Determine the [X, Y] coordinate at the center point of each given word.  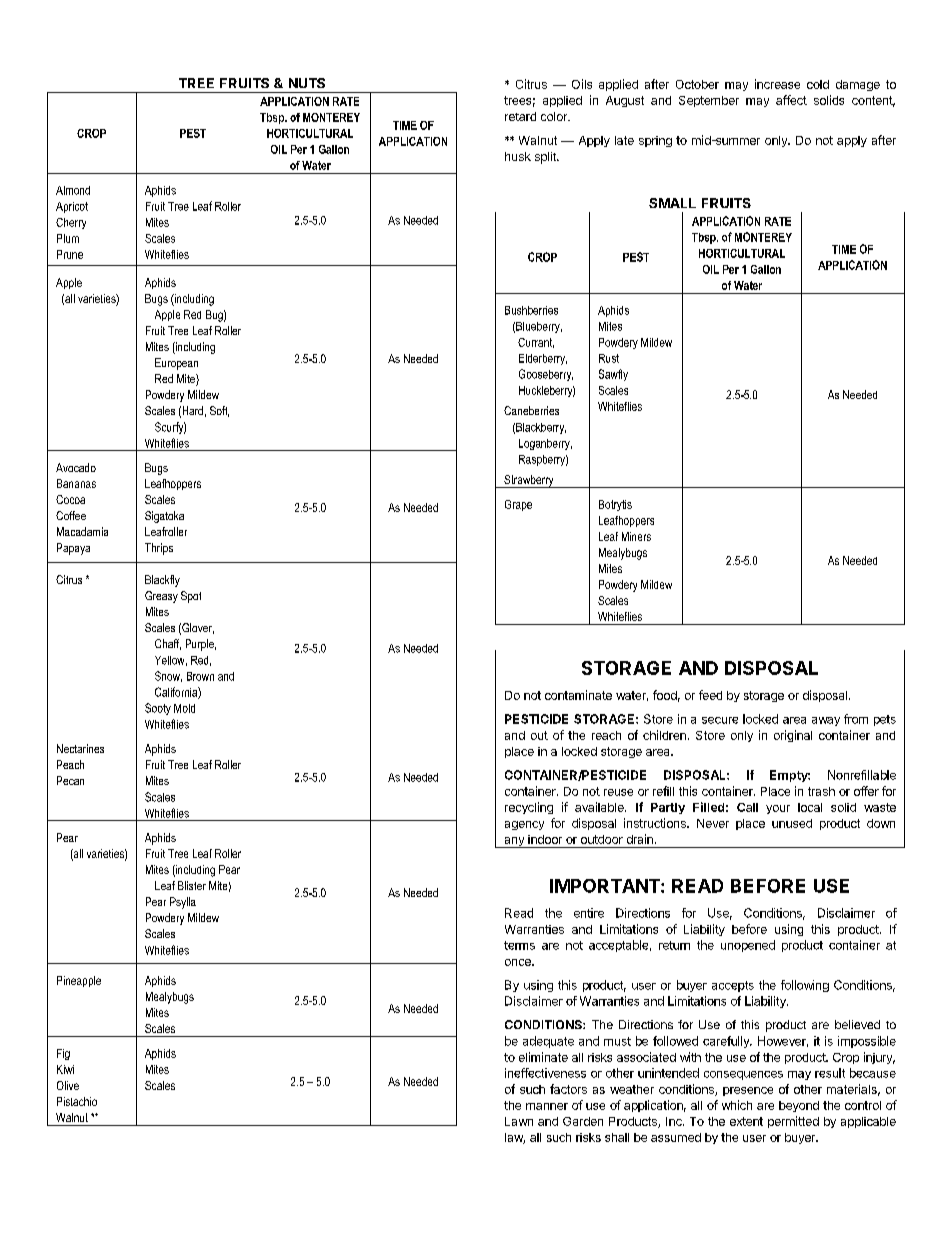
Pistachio [77, 1101]
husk [518, 156]
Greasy [161, 597]
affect [791, 100]
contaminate [578, 695]
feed [710, 695]
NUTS [307, 83]
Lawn [519, 1121]
